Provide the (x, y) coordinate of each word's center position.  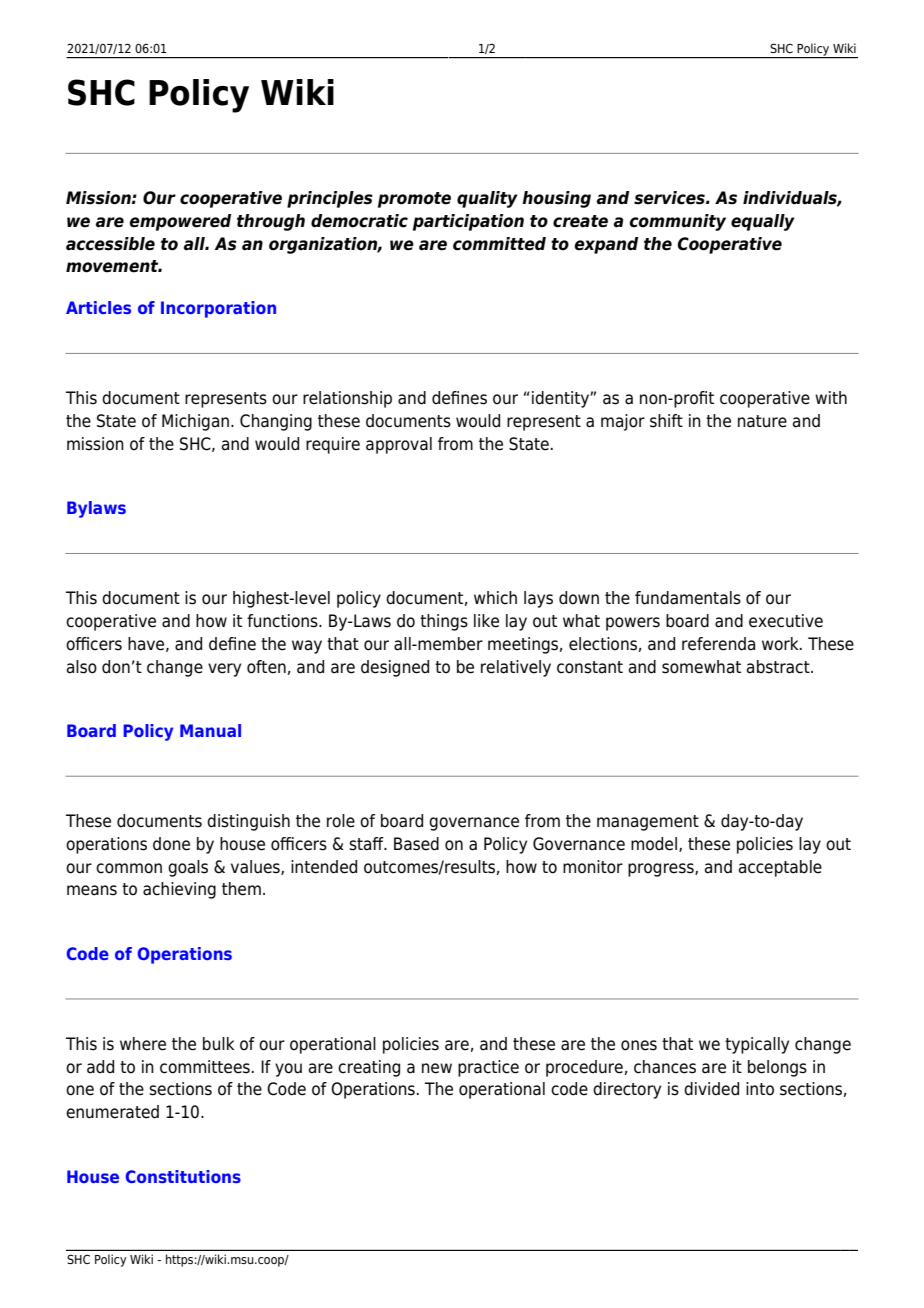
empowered (180, 222)
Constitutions (183, 1176)
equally (763, 222)
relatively (516, 668)
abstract (779, 667)
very (224, 670)
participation (468, 222)
